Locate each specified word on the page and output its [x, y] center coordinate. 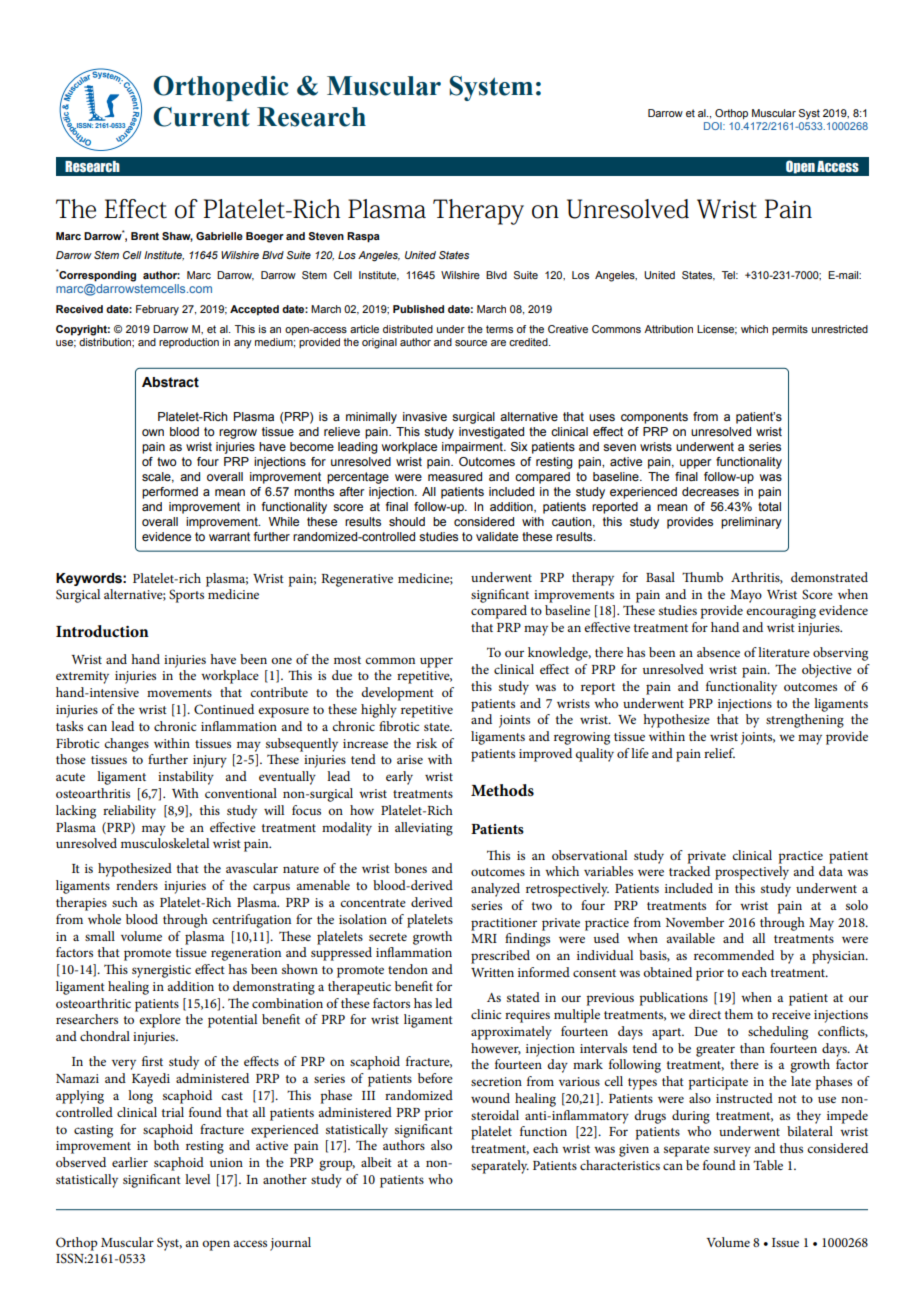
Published [418, 309]
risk [426, 743]
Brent [145, 236]
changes [126, 745]
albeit [376, 1162]
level [197, 1179]
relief [719, 753]
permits [790, 330]
